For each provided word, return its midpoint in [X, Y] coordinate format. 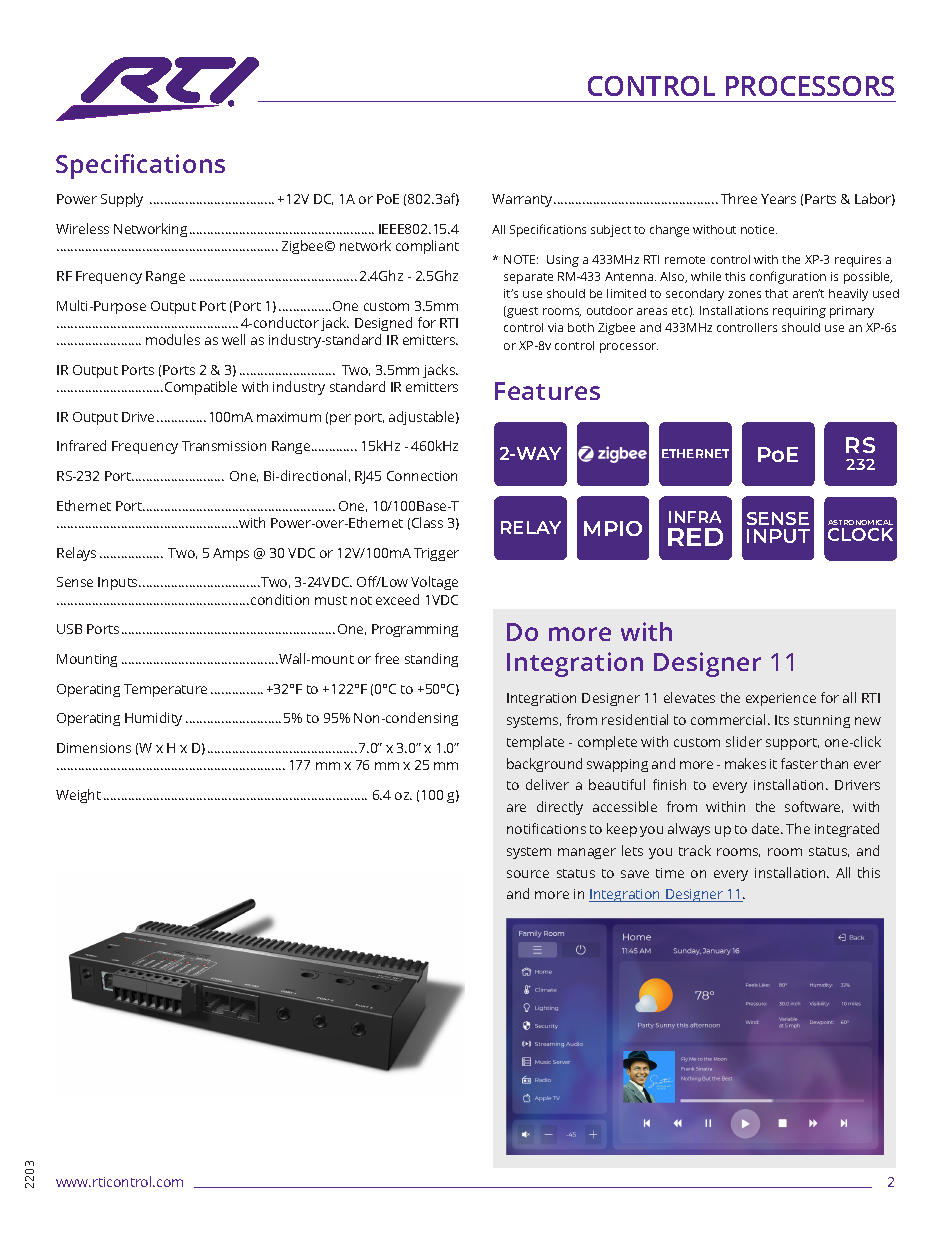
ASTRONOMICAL [860, 522]
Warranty [523, 200]
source [528, 874]
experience [781, 699]
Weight [78, 796]
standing [431, 660]
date [767, 828]
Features [547, 391]
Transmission [224, 446]
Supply [122, 200]
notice [759, 229]
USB [69, 629]
